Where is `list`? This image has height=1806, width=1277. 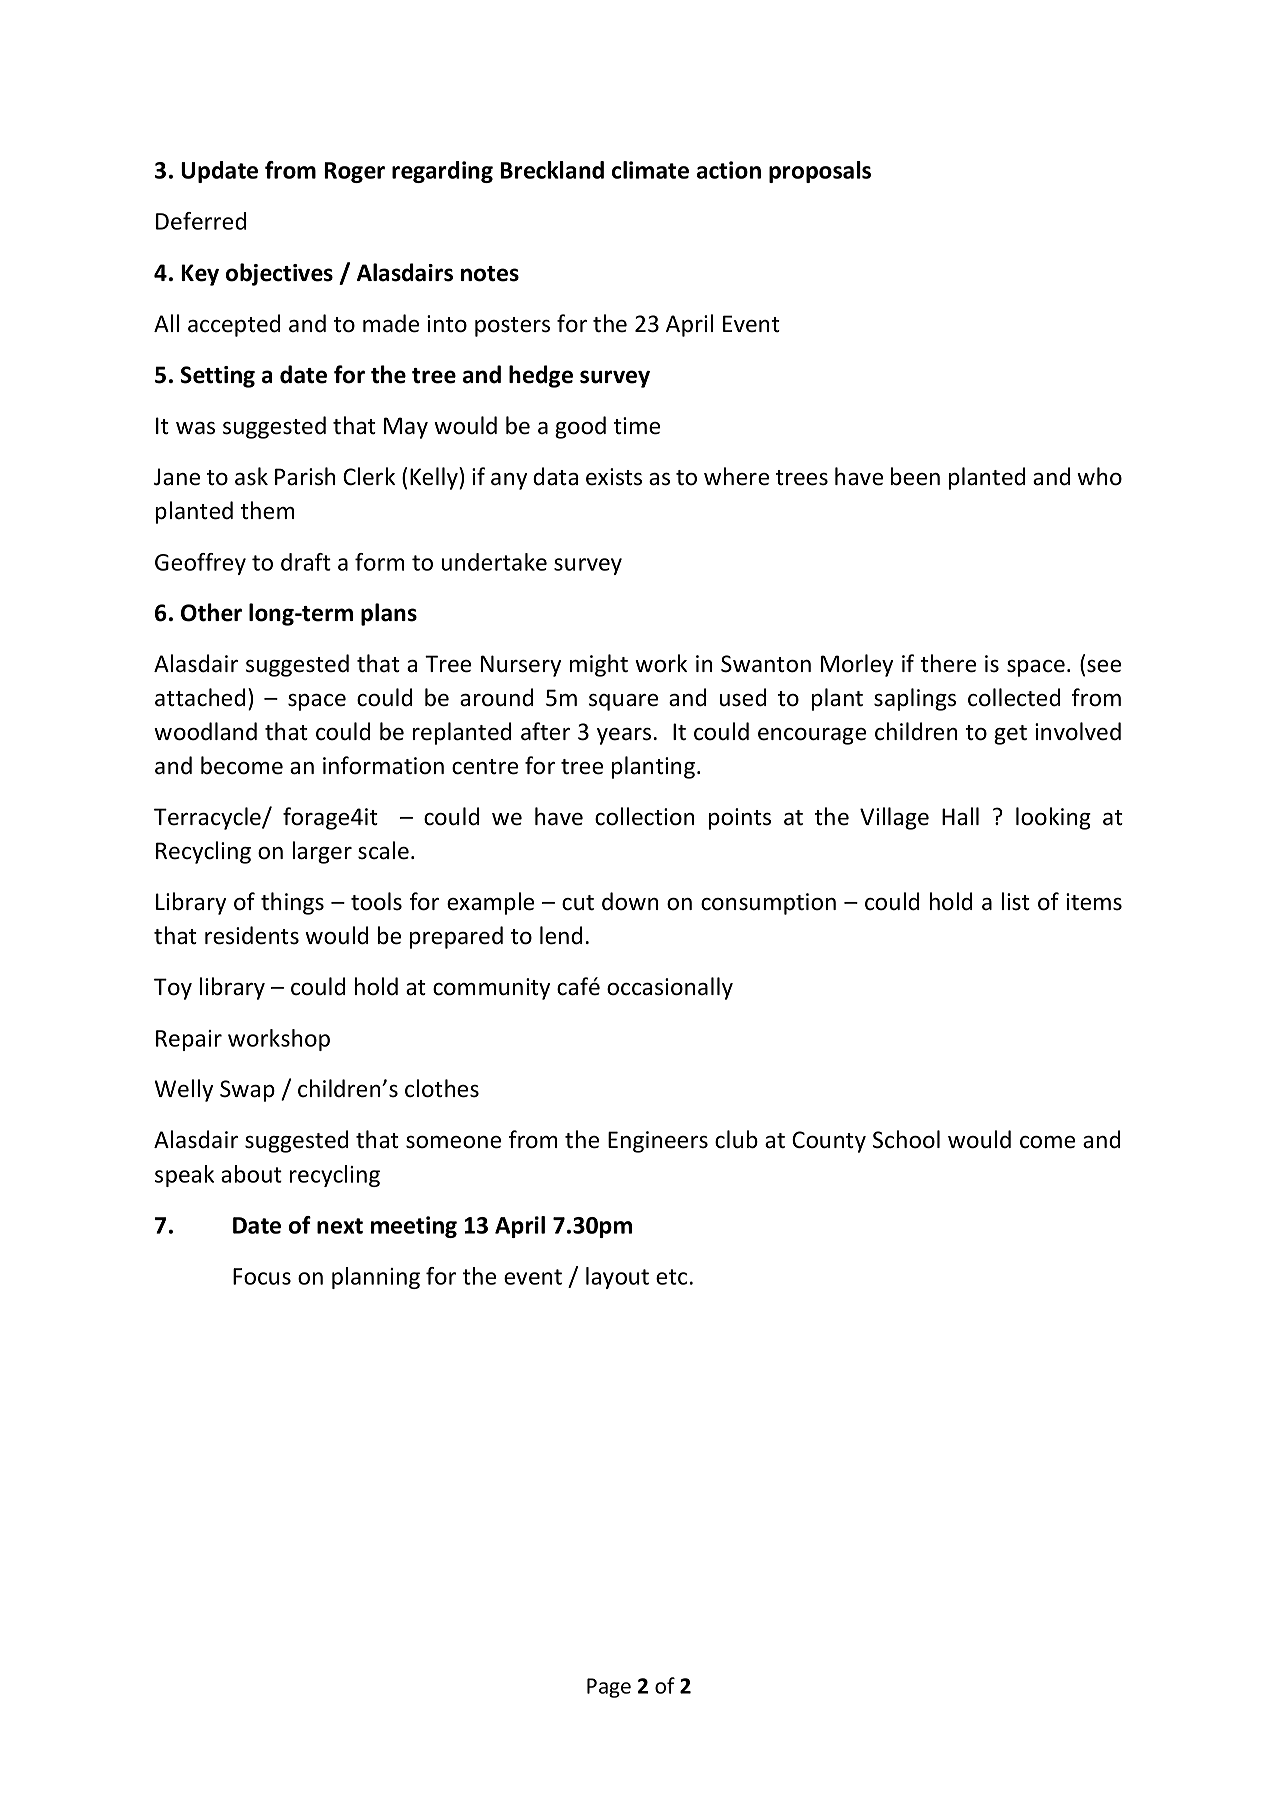
list is located at coordinates (1016, 901).
